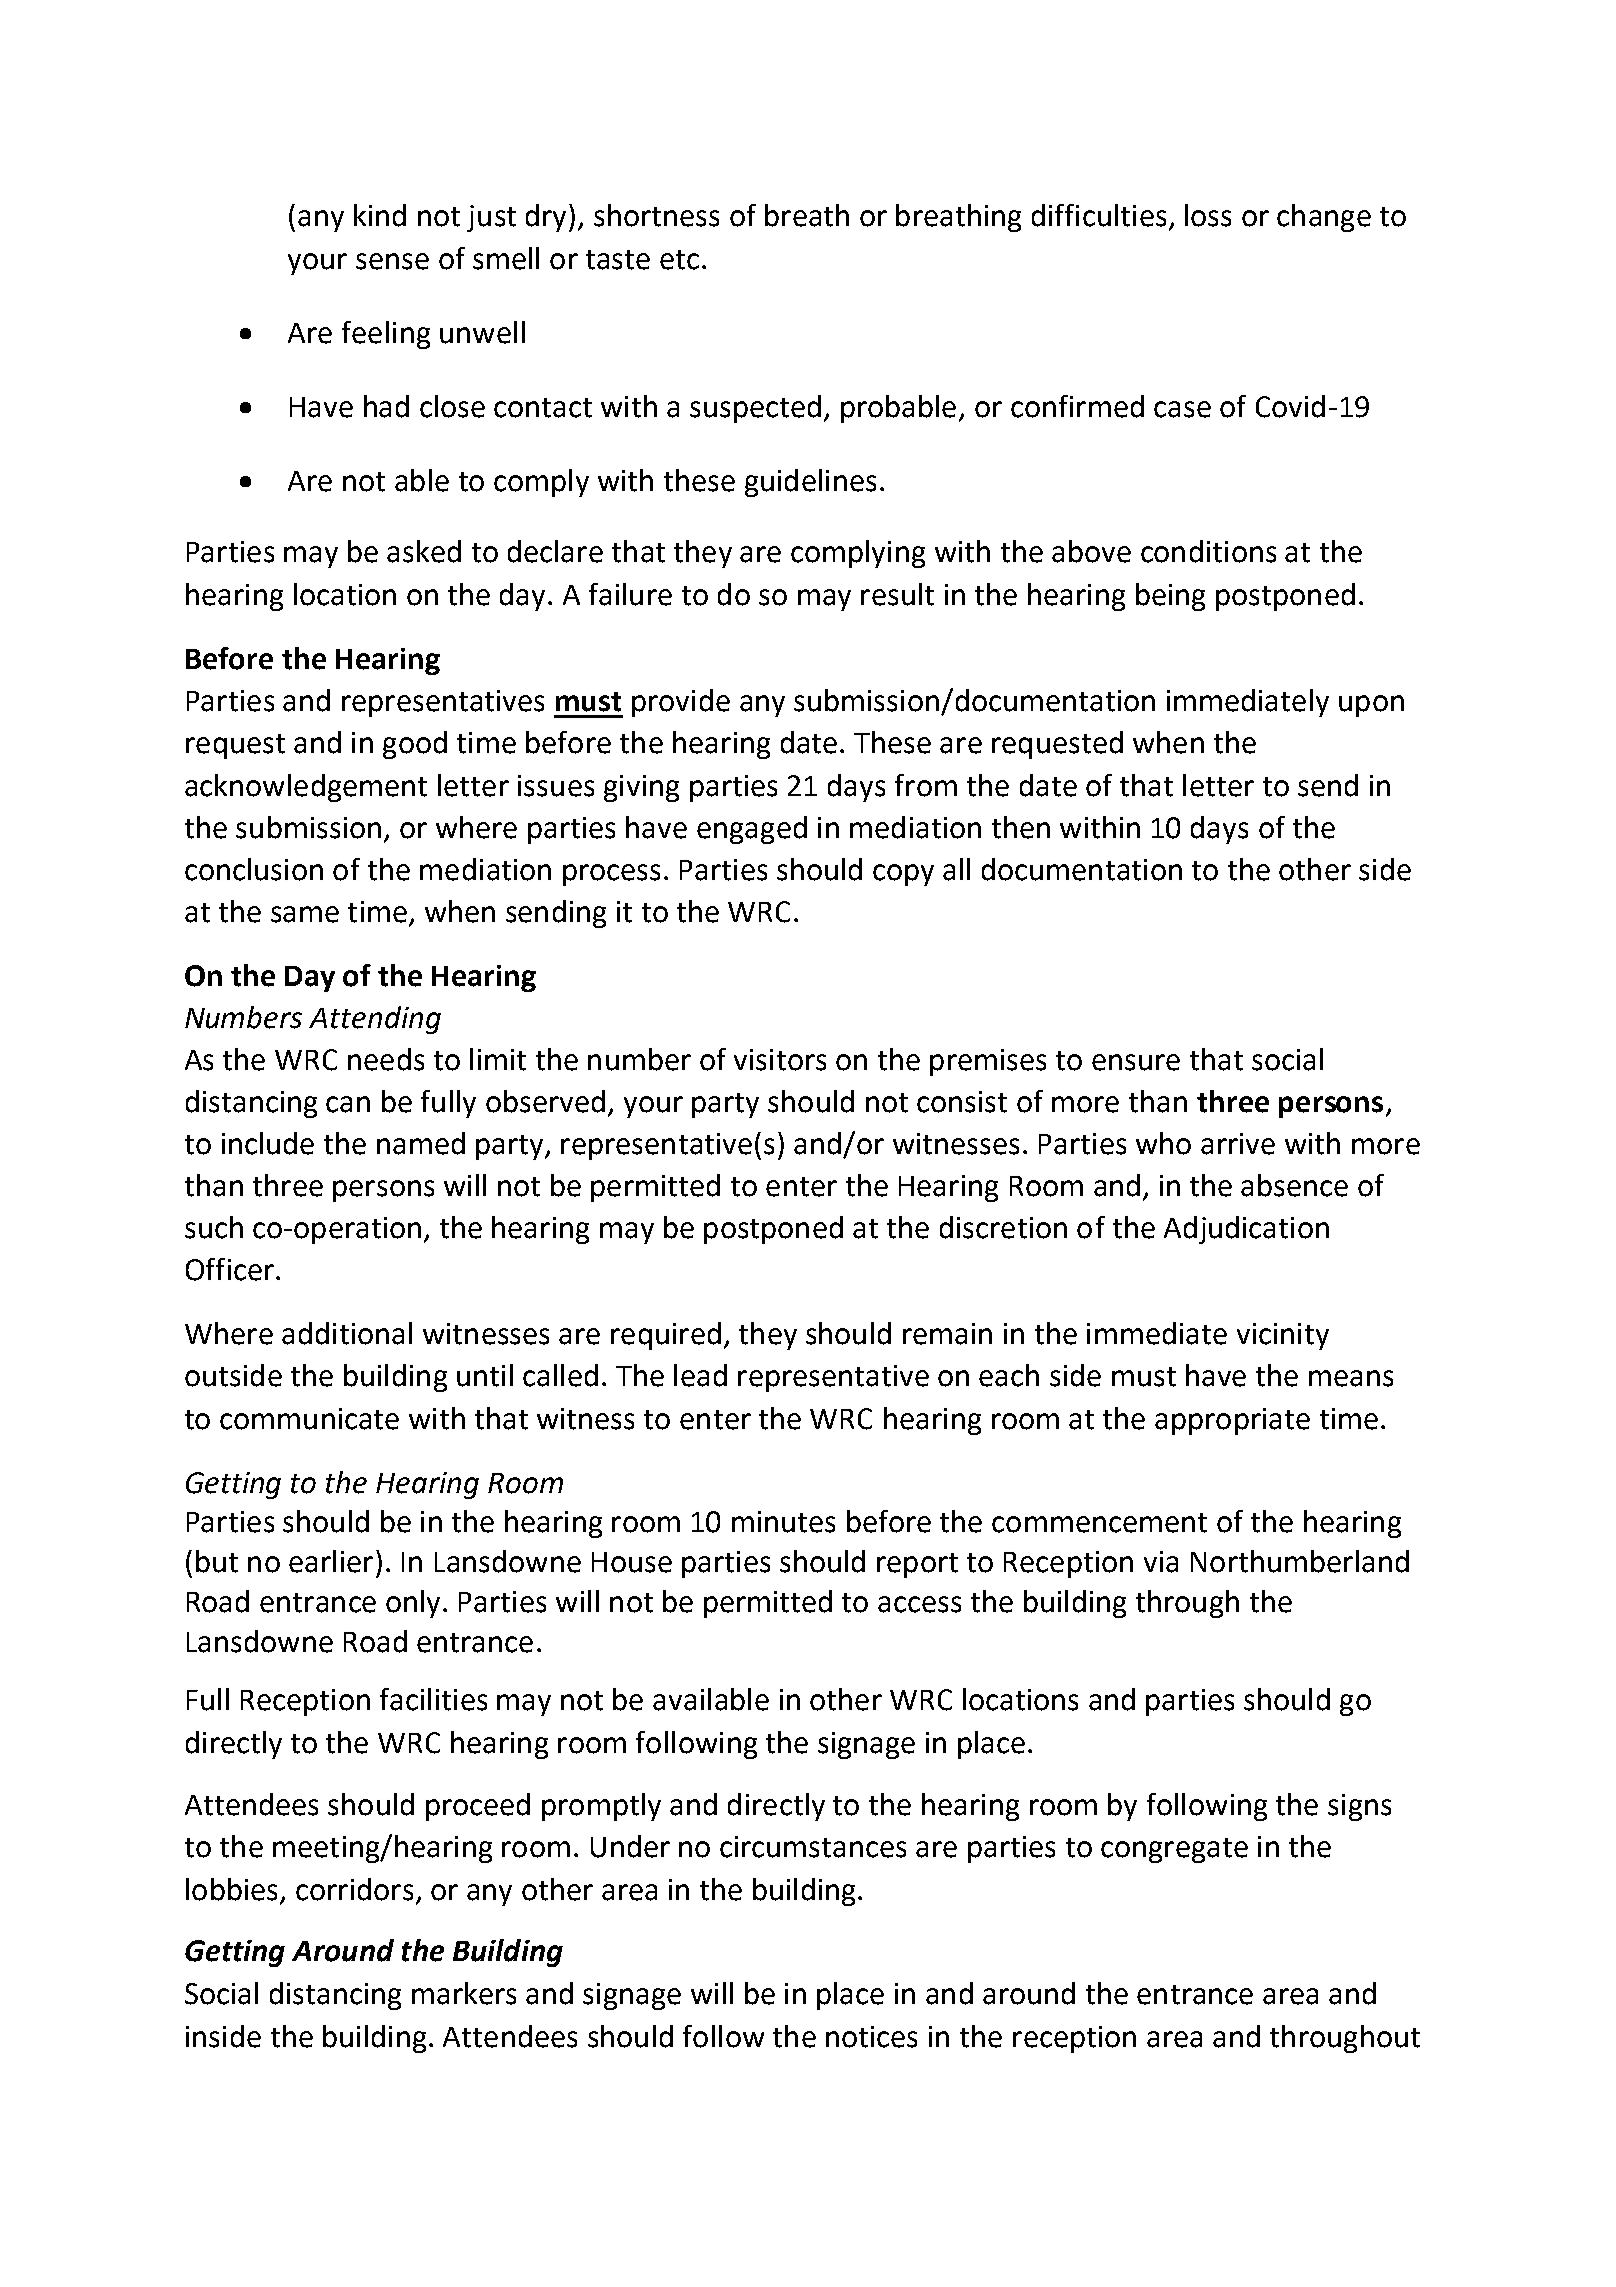 This screenshot has width=1616, height=2287. Describe the element at coordinates (871, 2037) in the screenshot. I see `notices` at that location.
